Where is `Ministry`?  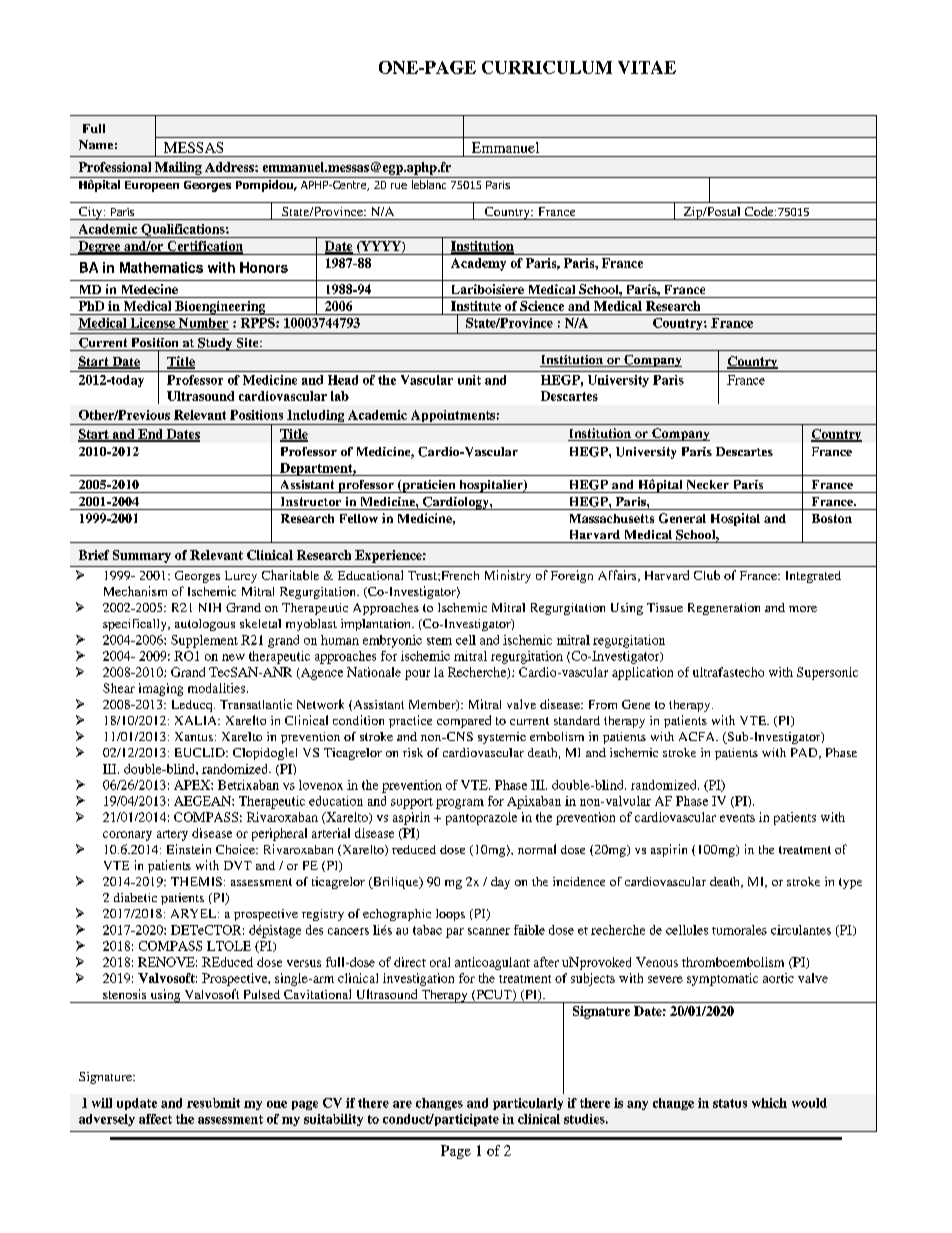 Ministry is located at coordinates (508, 576).
